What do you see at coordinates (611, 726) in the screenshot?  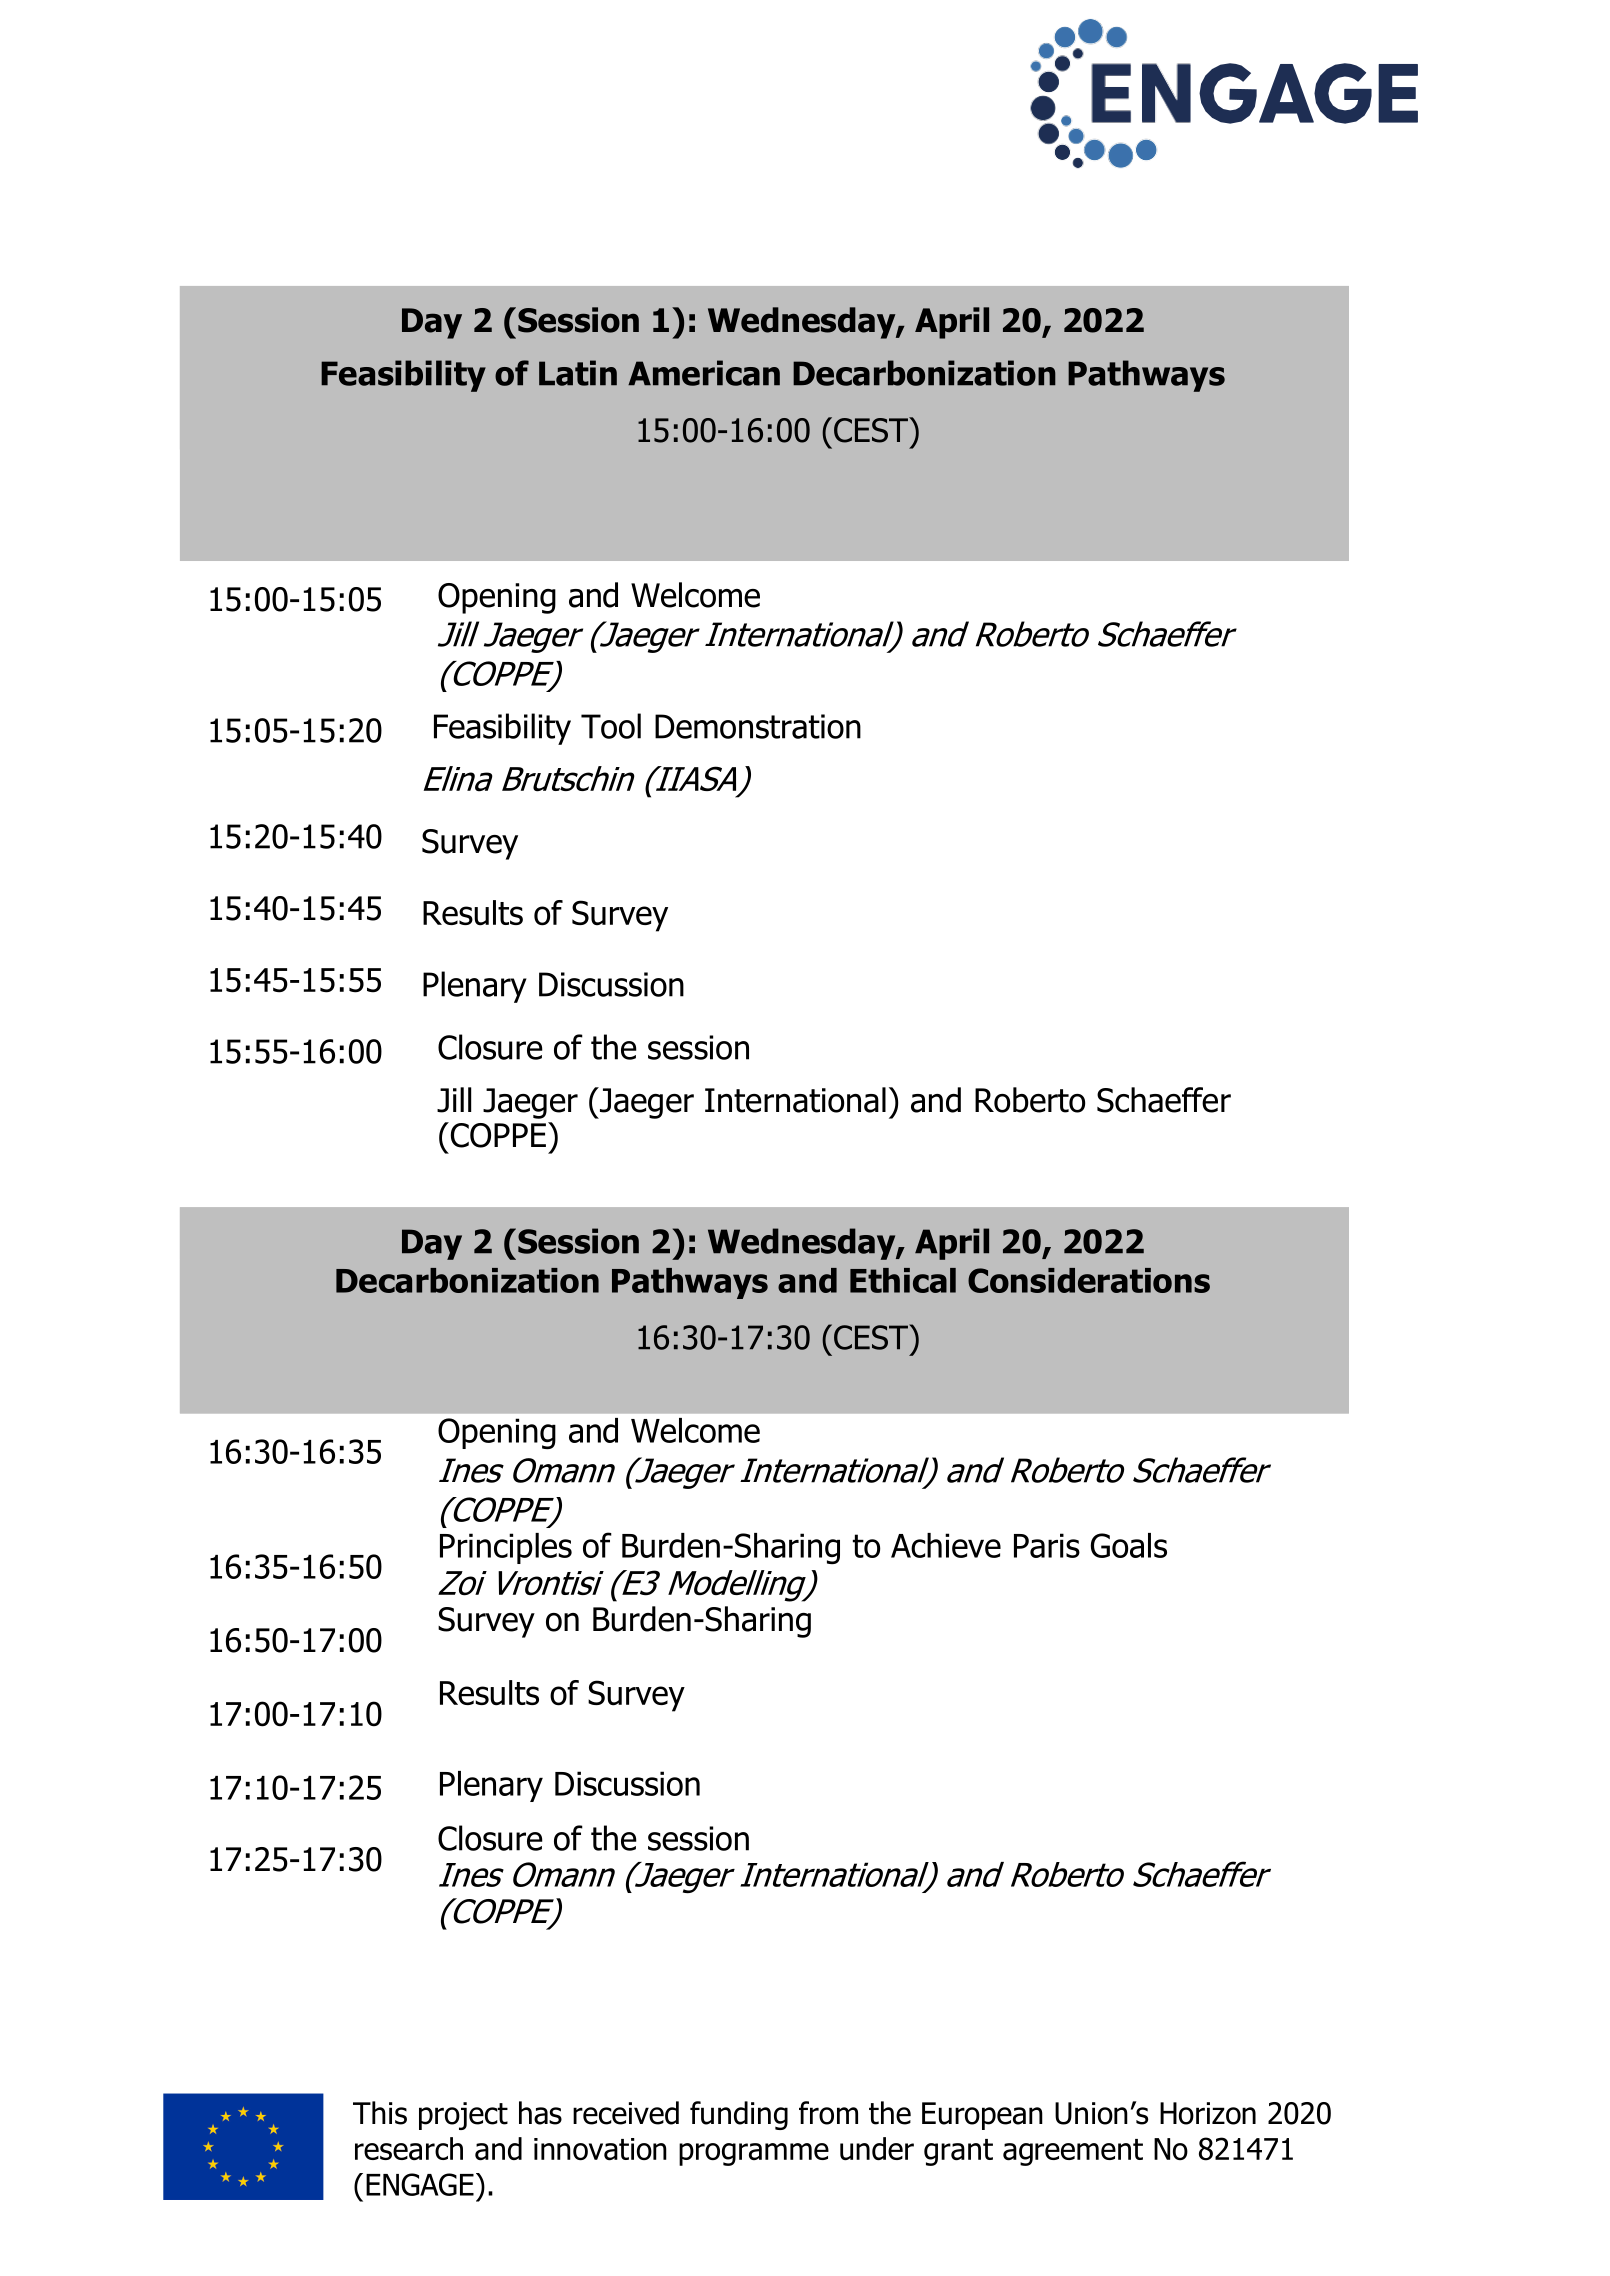 I see `Tool` at bounding box center [611, 726].
